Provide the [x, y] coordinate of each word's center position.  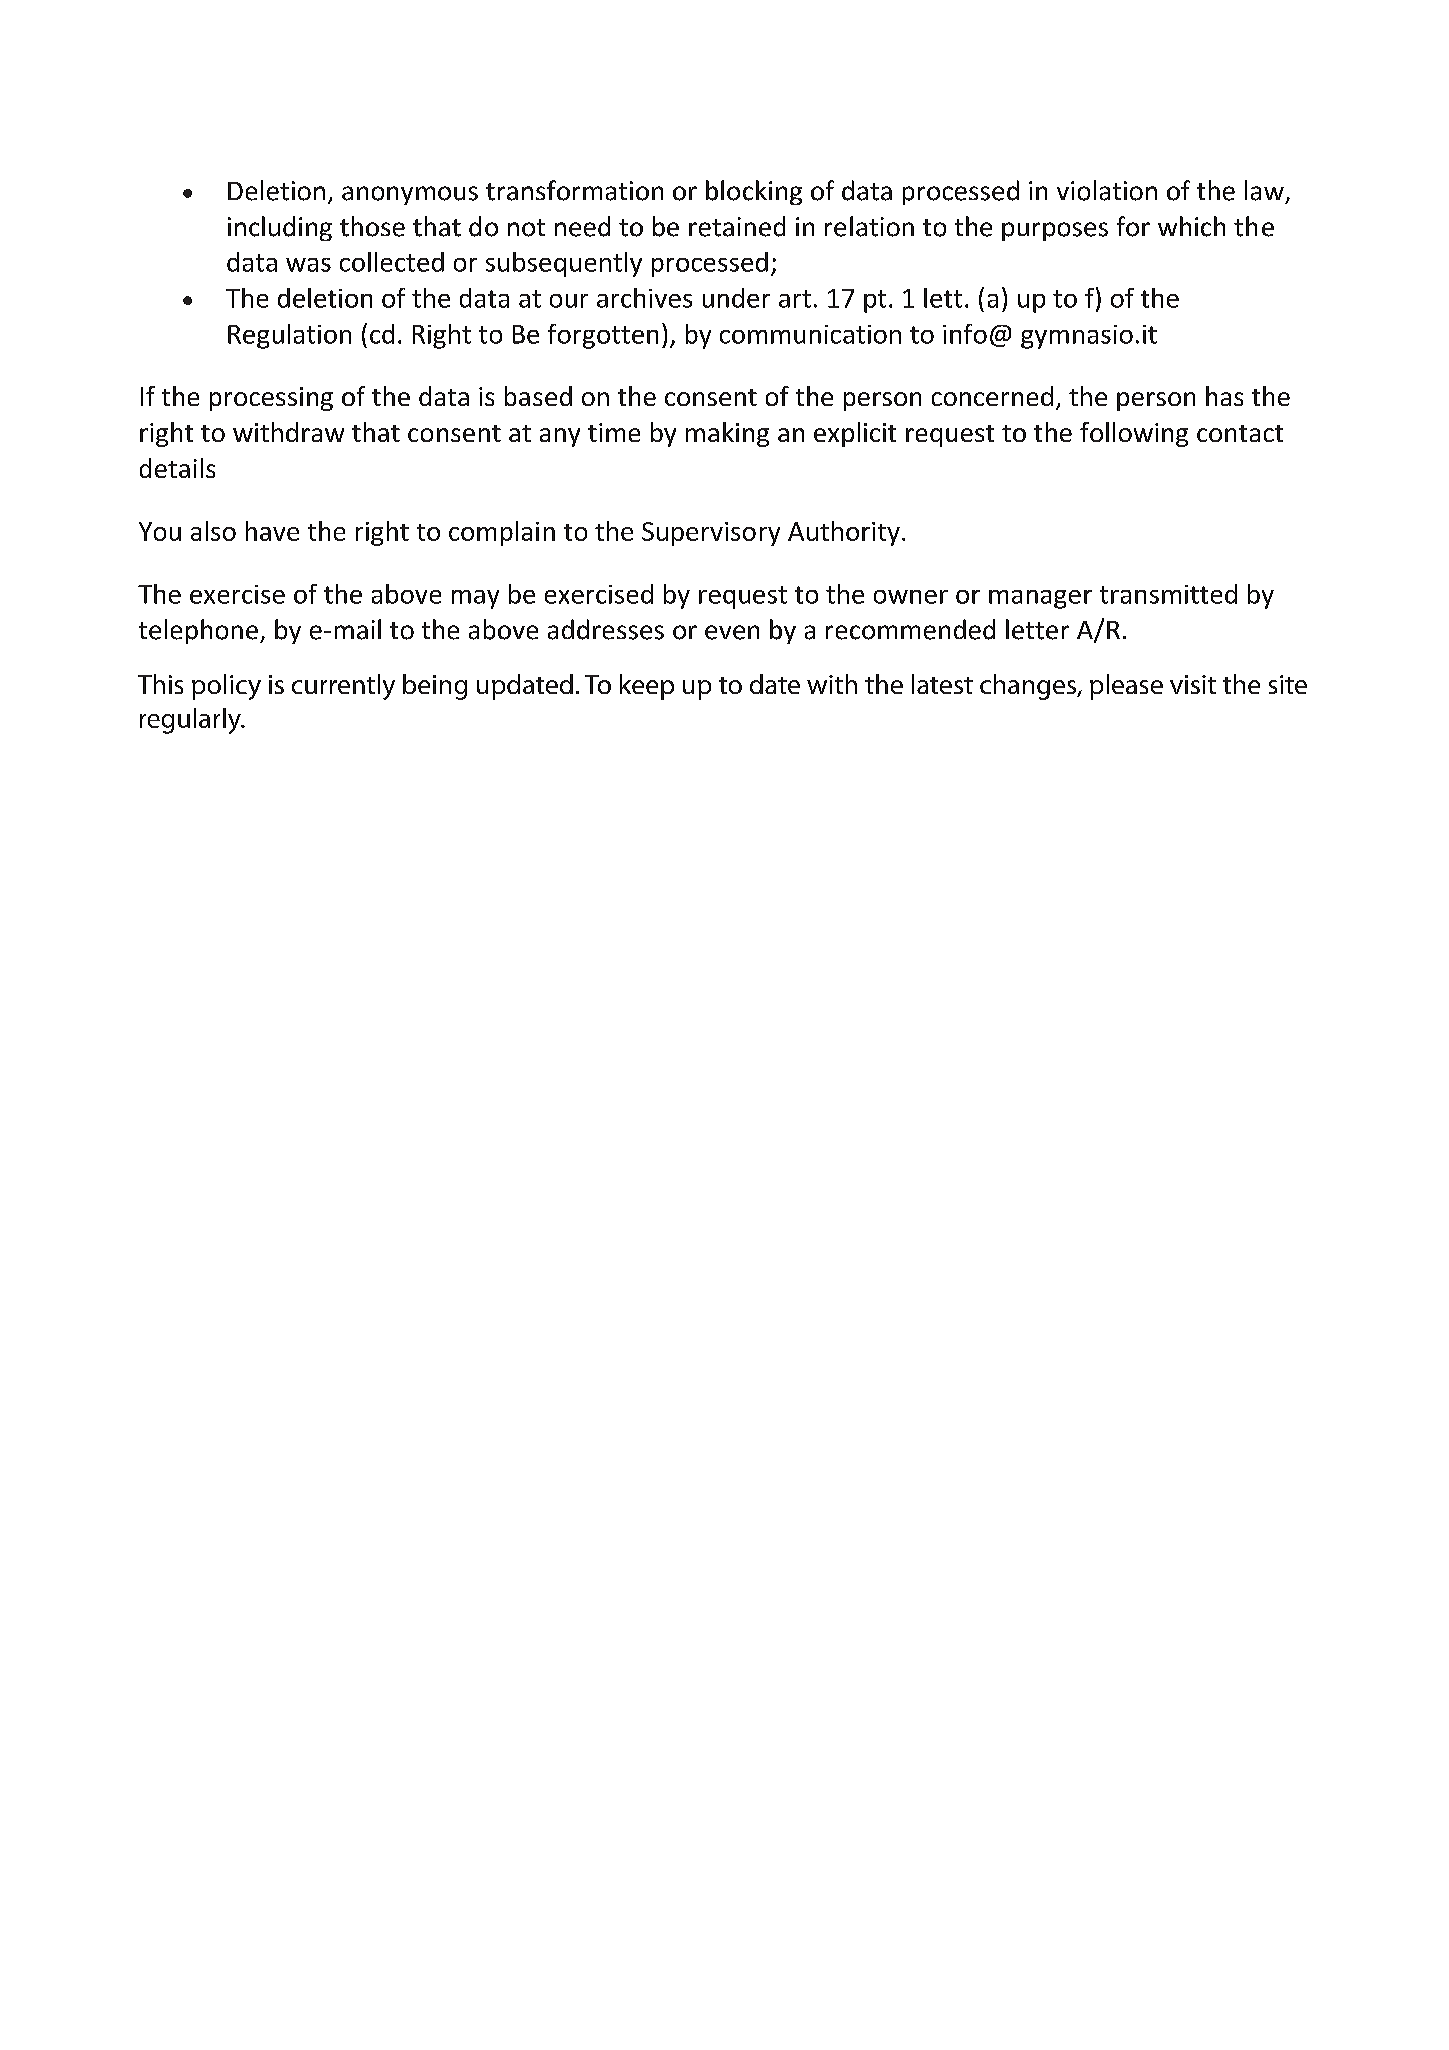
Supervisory [711, 534]
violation [1107, 190]
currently [343, 687]
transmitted [1168, 594]
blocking [754, 192]
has [1224, 396]
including [280, 228]
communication [810, 334]
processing [271, 399]
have [272, 531]
